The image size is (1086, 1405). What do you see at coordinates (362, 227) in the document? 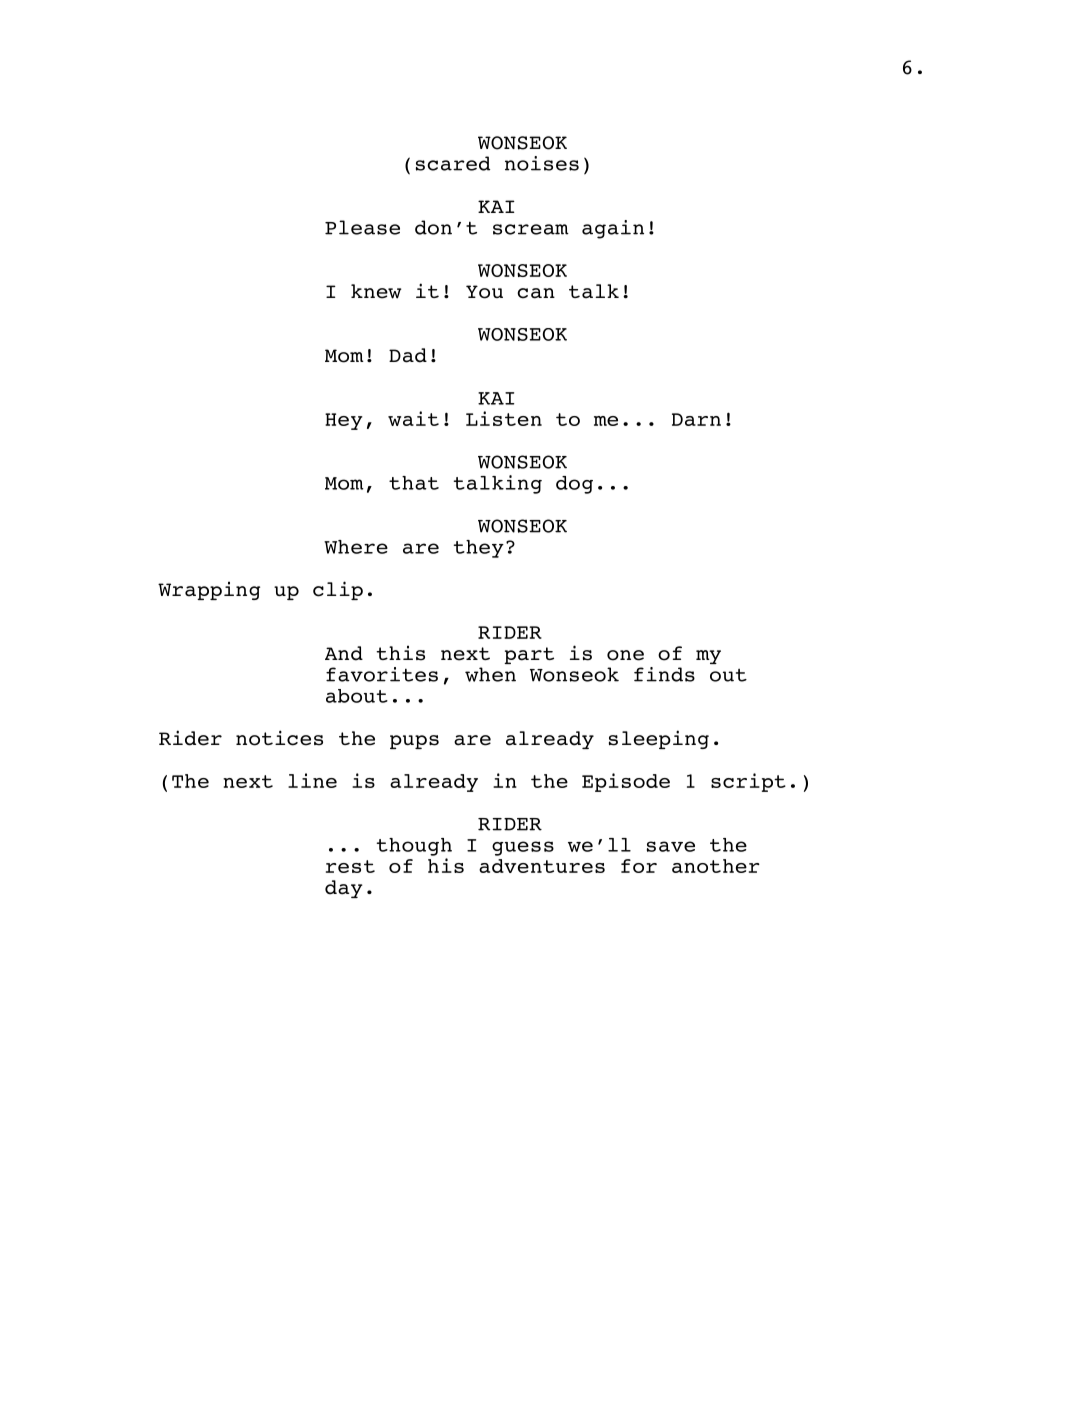
I see `Please` at bounding box center [362, 227].
